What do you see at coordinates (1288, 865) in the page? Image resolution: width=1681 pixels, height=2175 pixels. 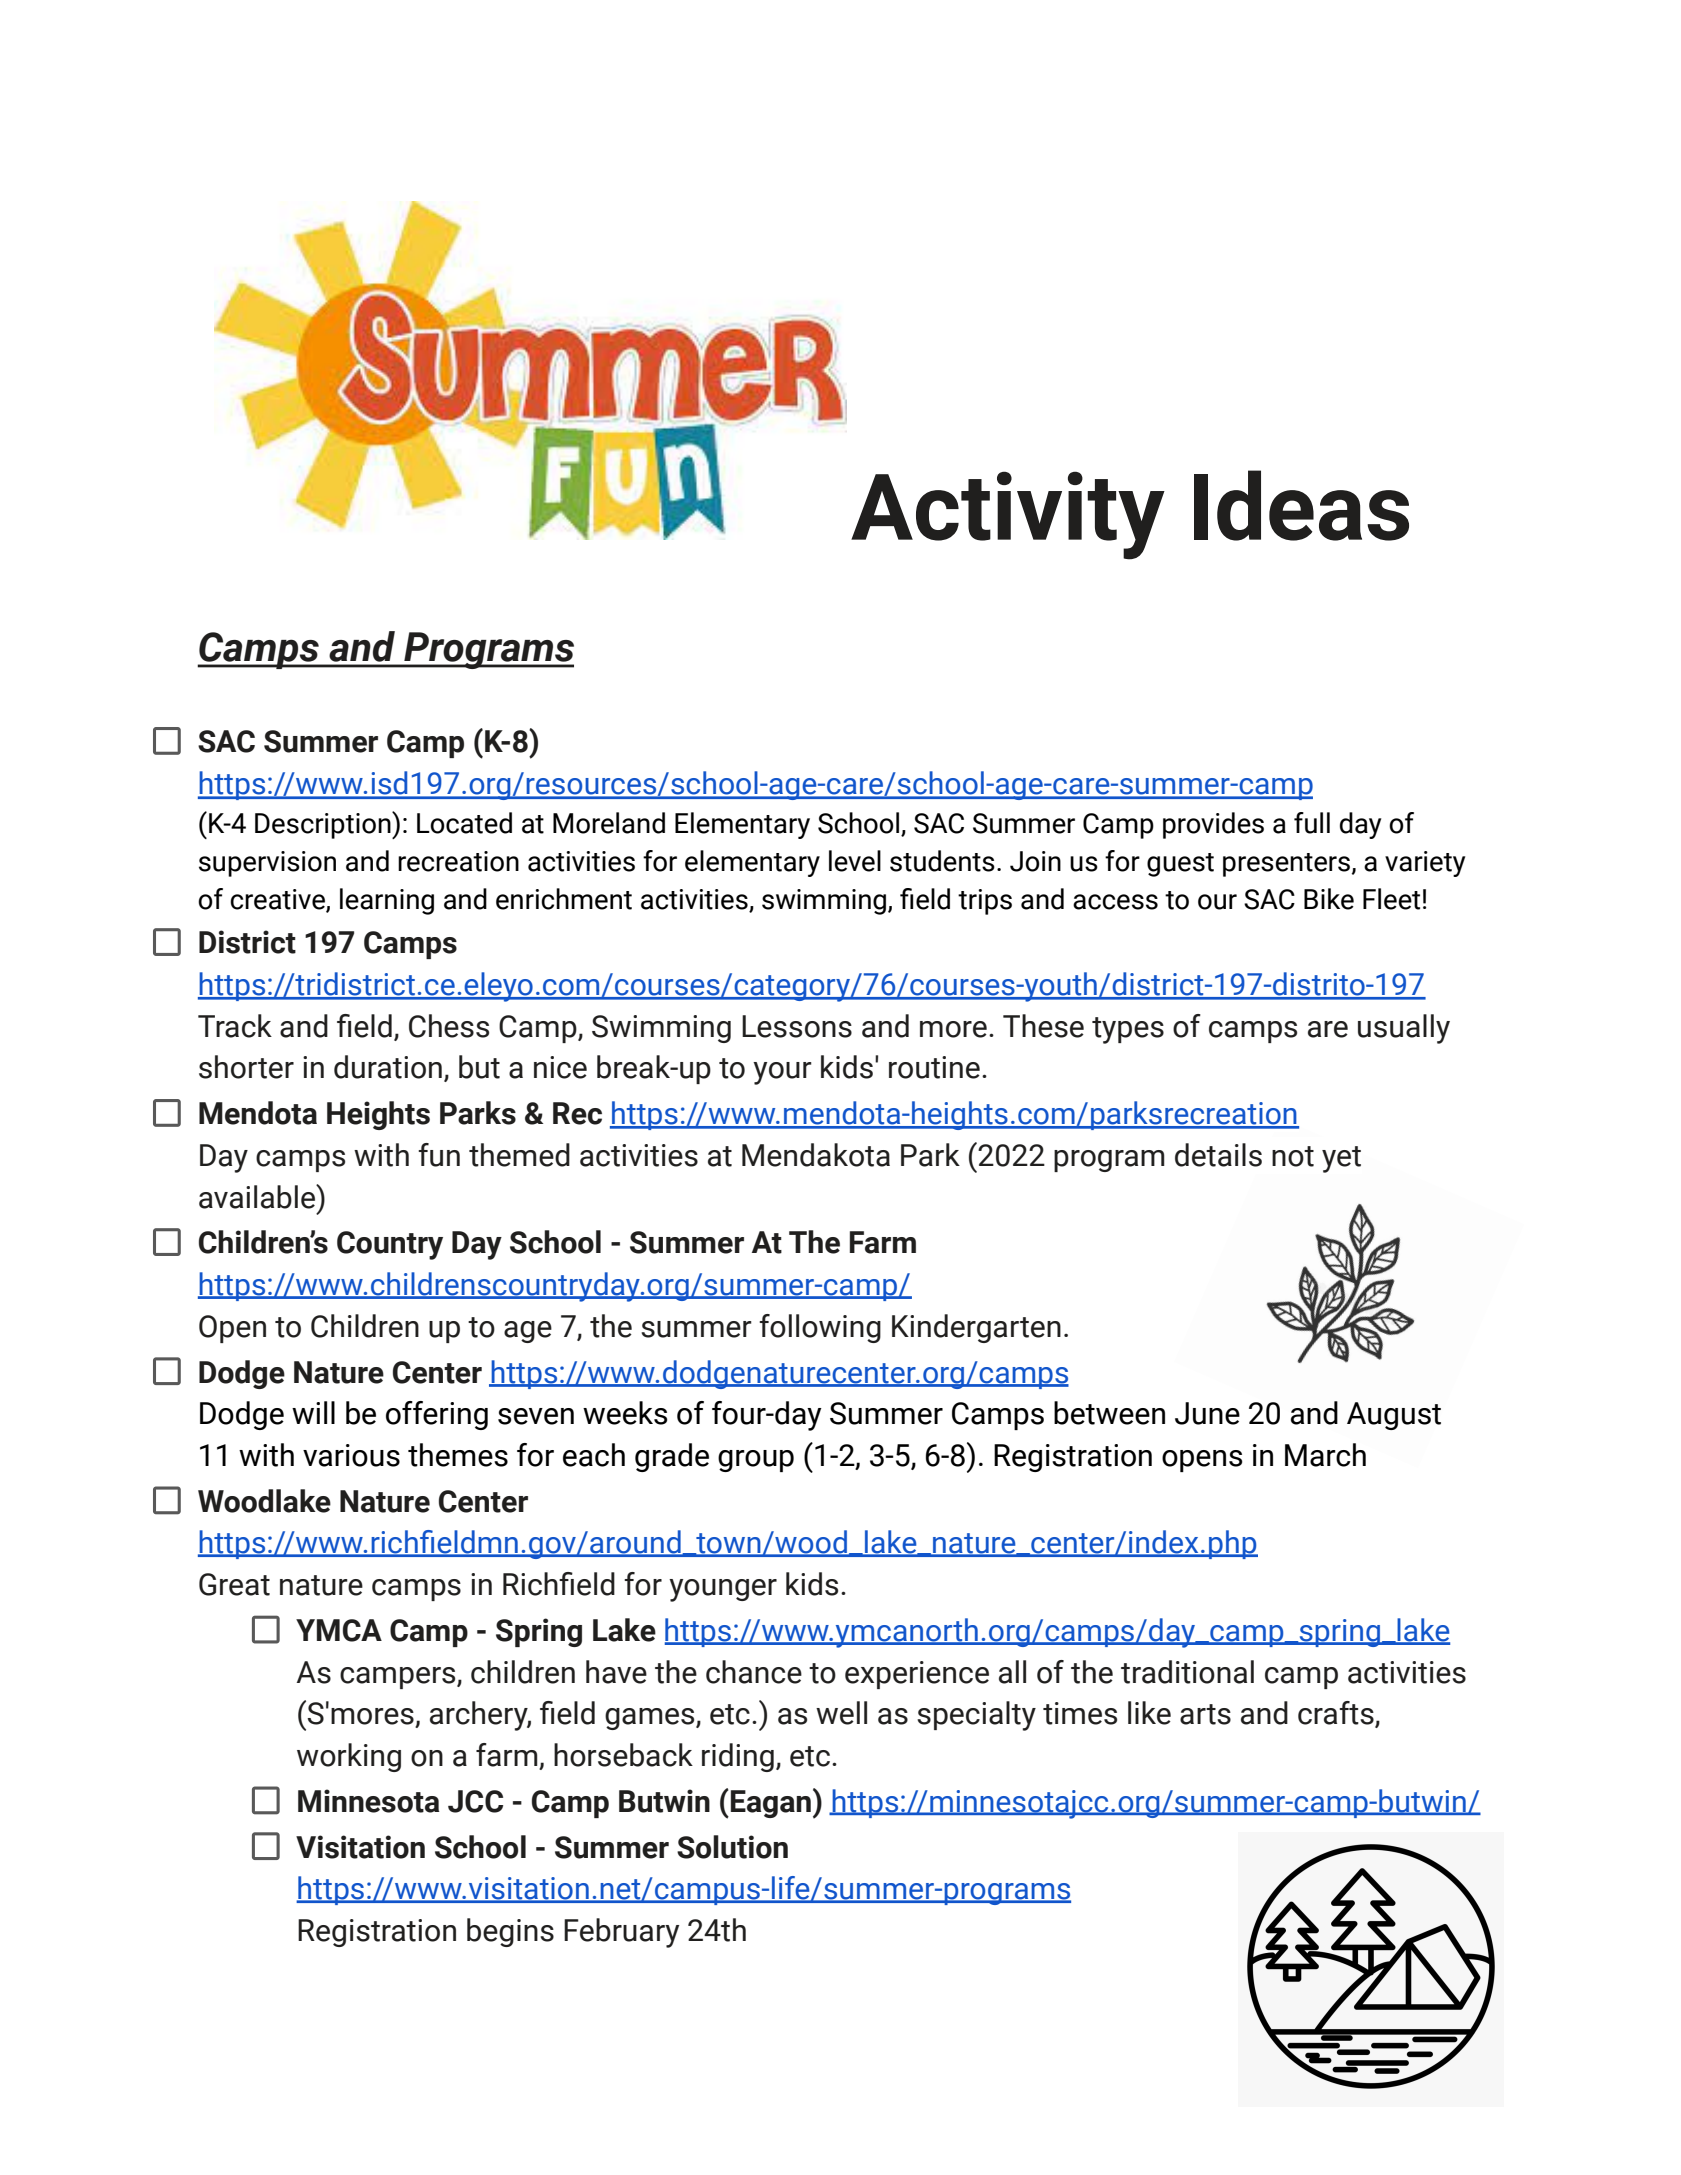 I see `presenters` at bounding box center [1288, 865].
